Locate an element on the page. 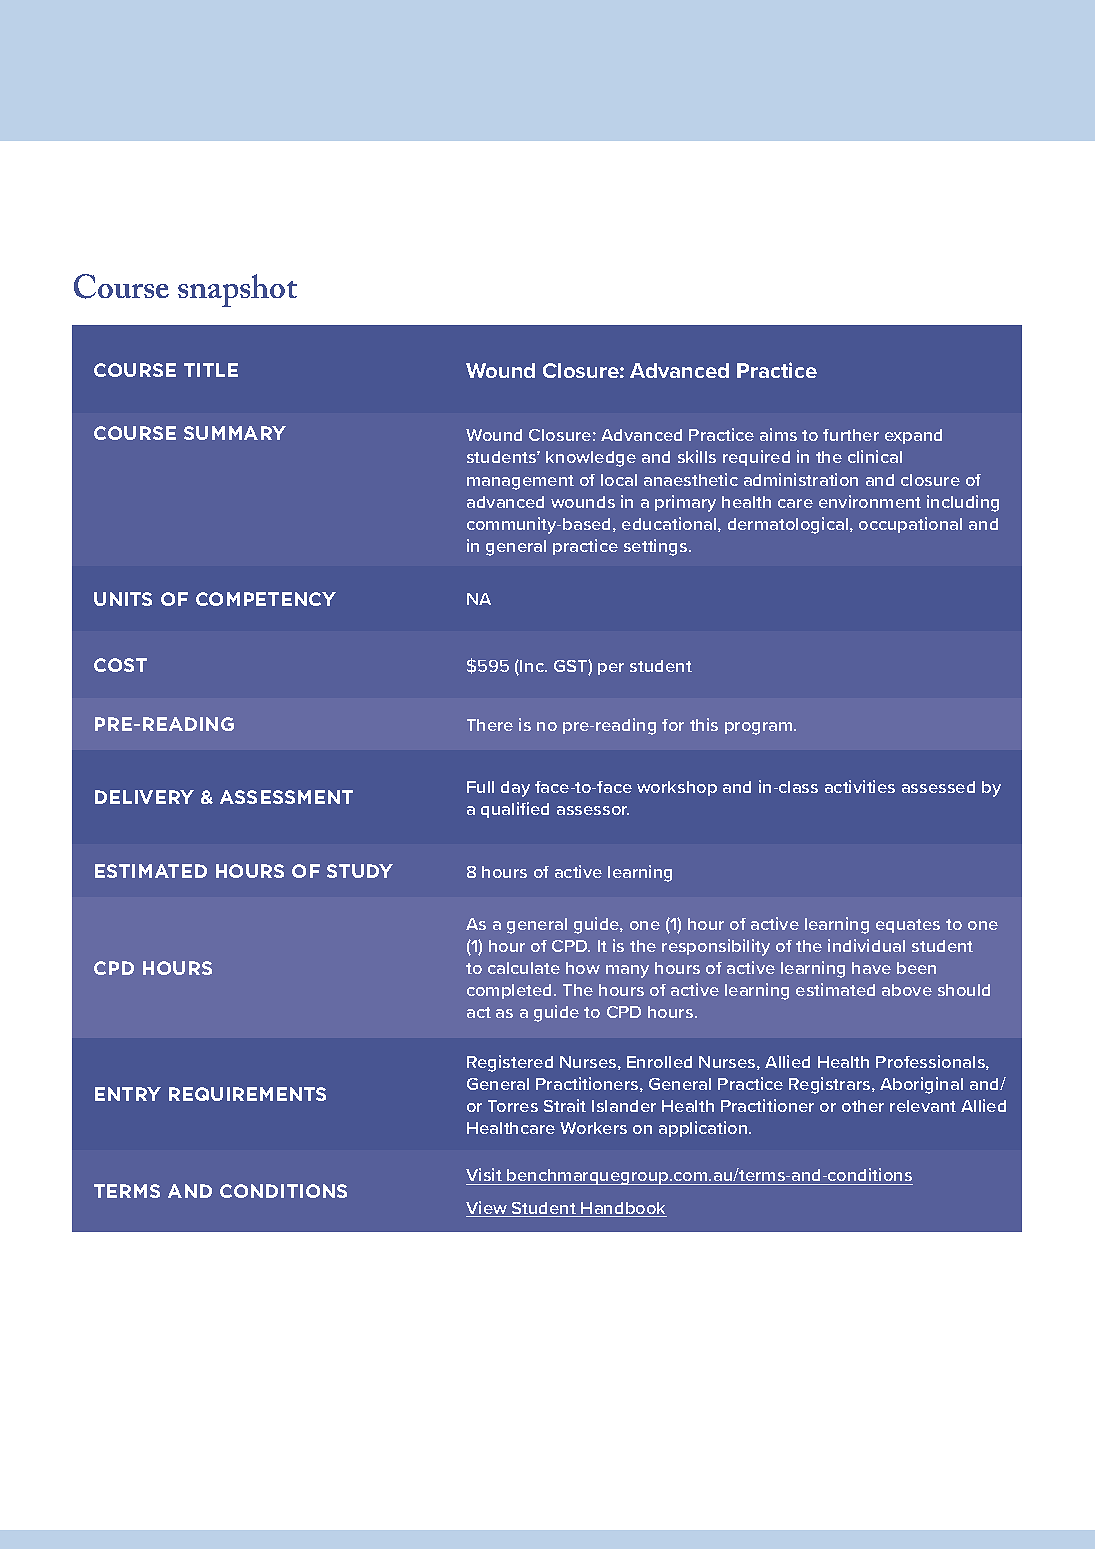  knowledge is located at coordinates (591, 459).
